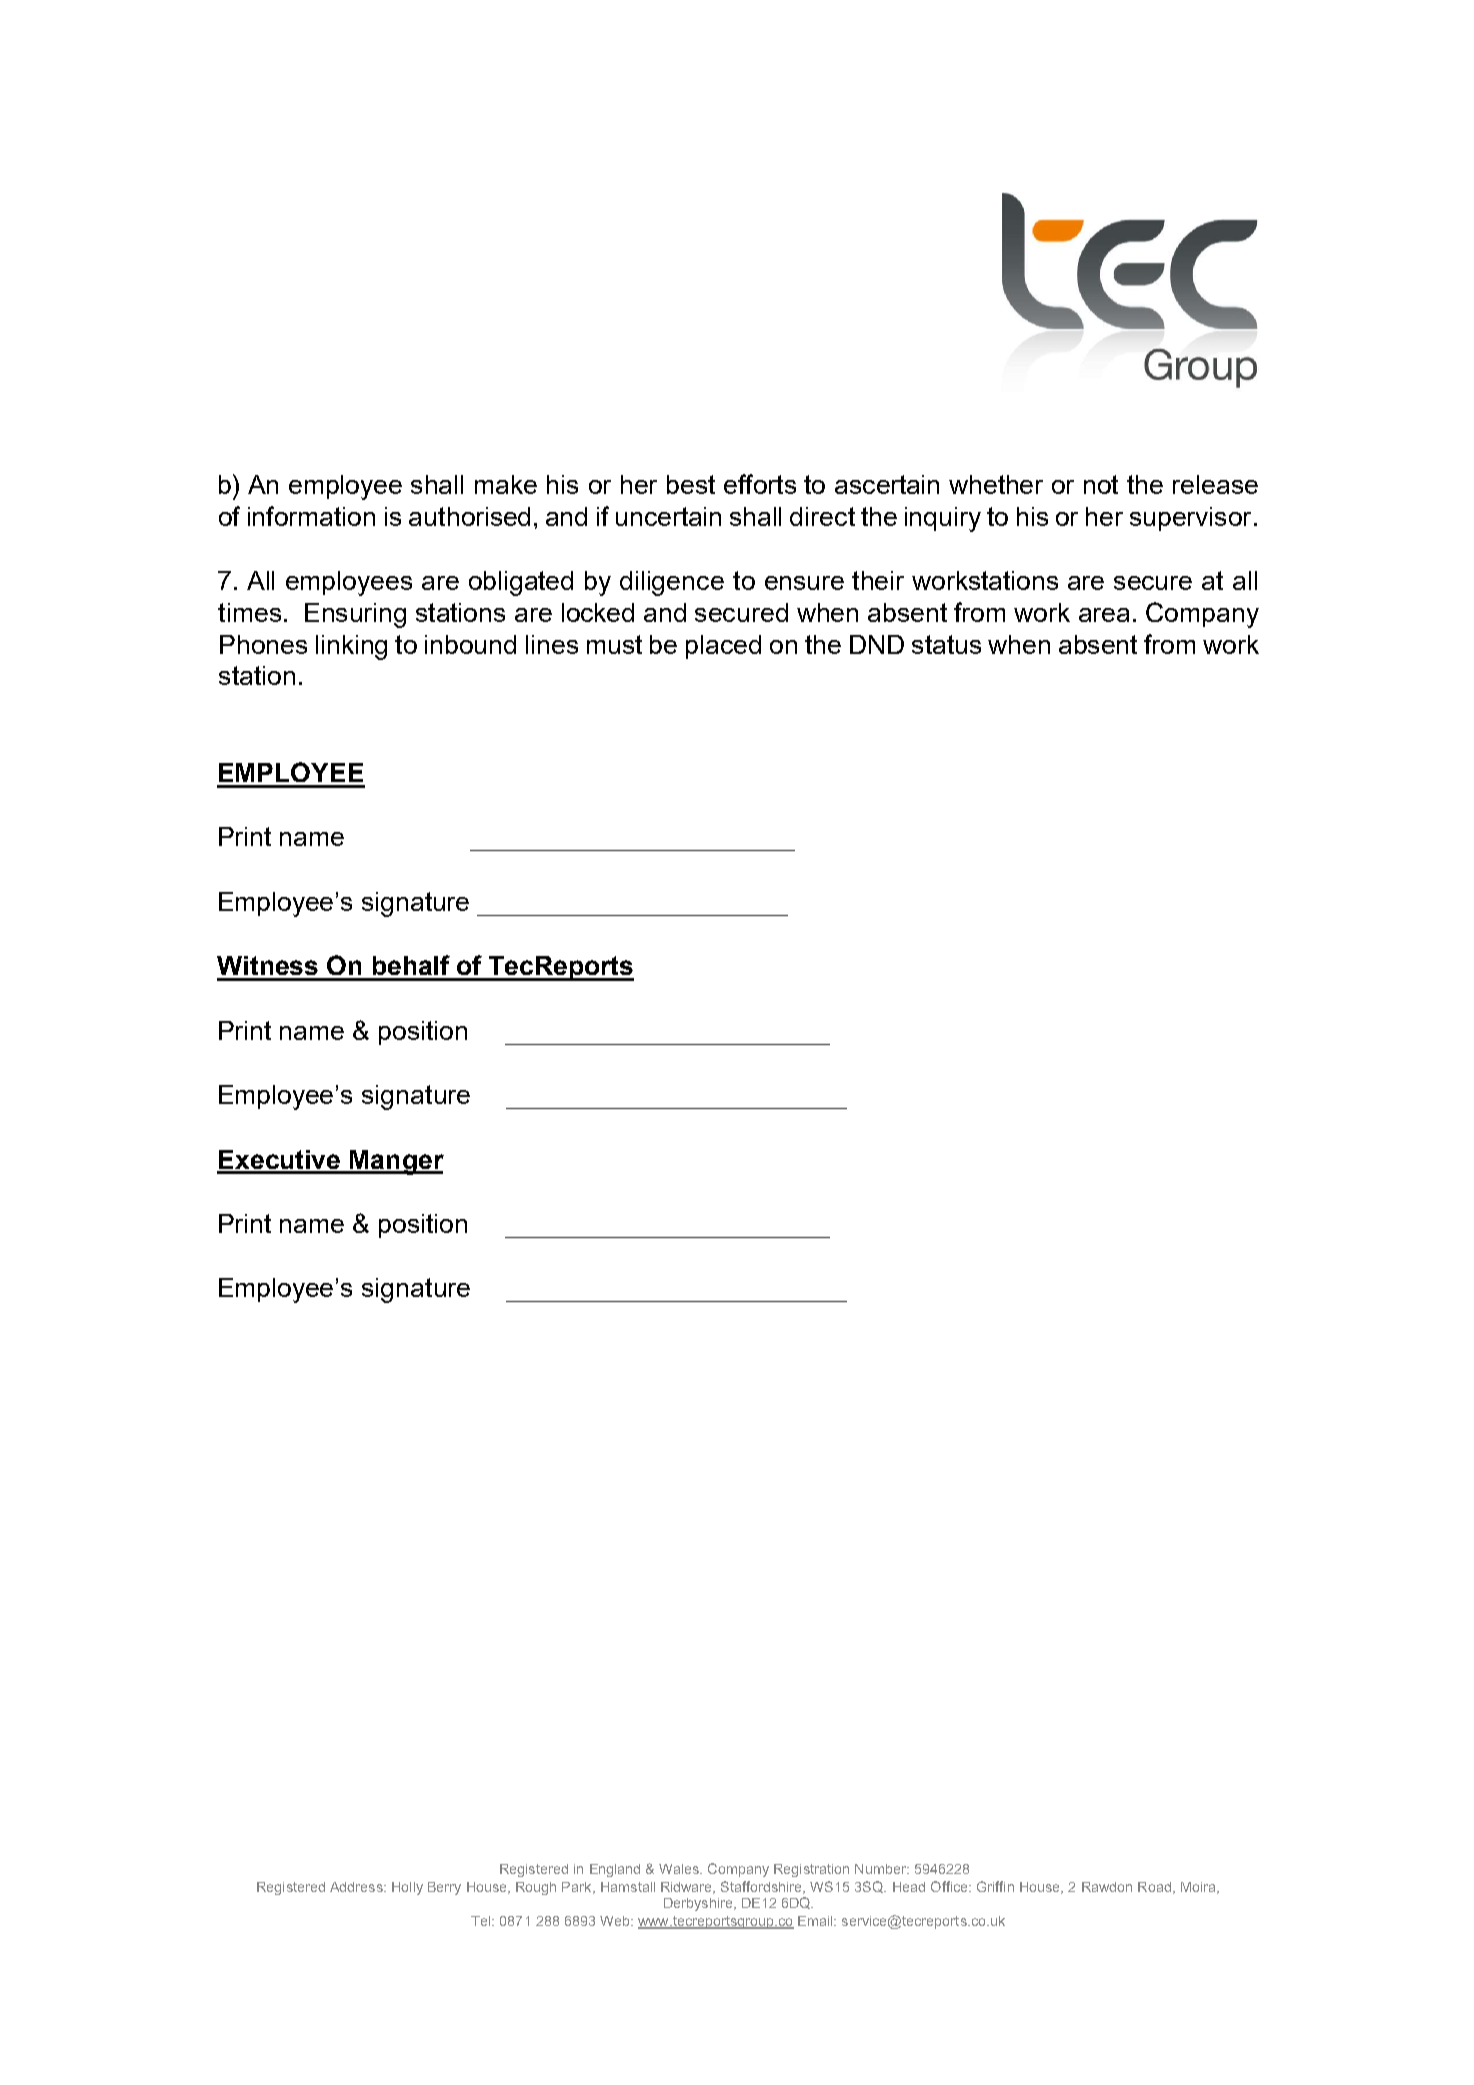 The width and height of the document is (1474, 2085). Describe the element at coordinates (723, 647) in the document. I see `placed` at that location.
